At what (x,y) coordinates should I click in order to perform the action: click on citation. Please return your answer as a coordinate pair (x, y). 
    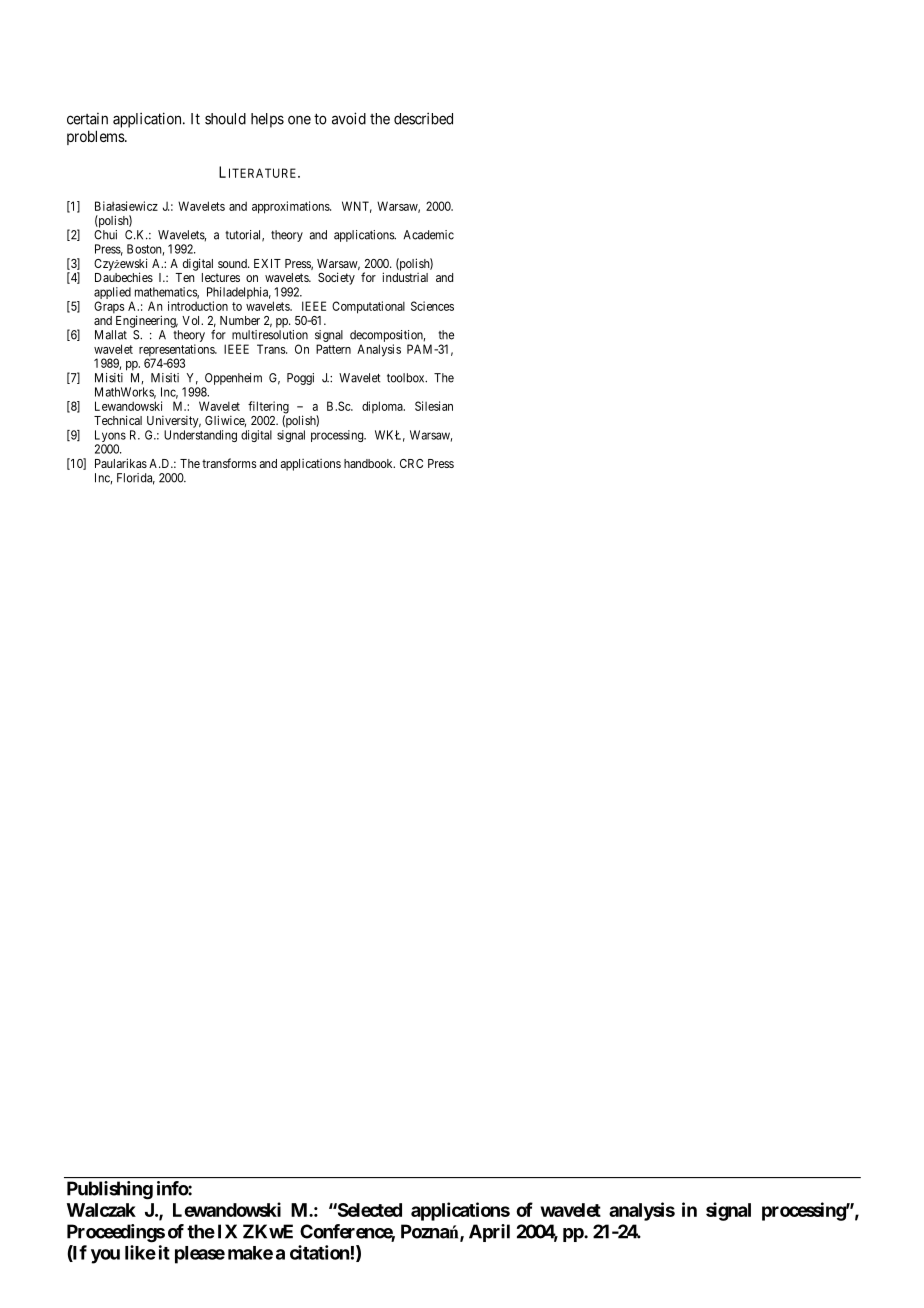
    Looking at the image, I should click on (319, 1252).
